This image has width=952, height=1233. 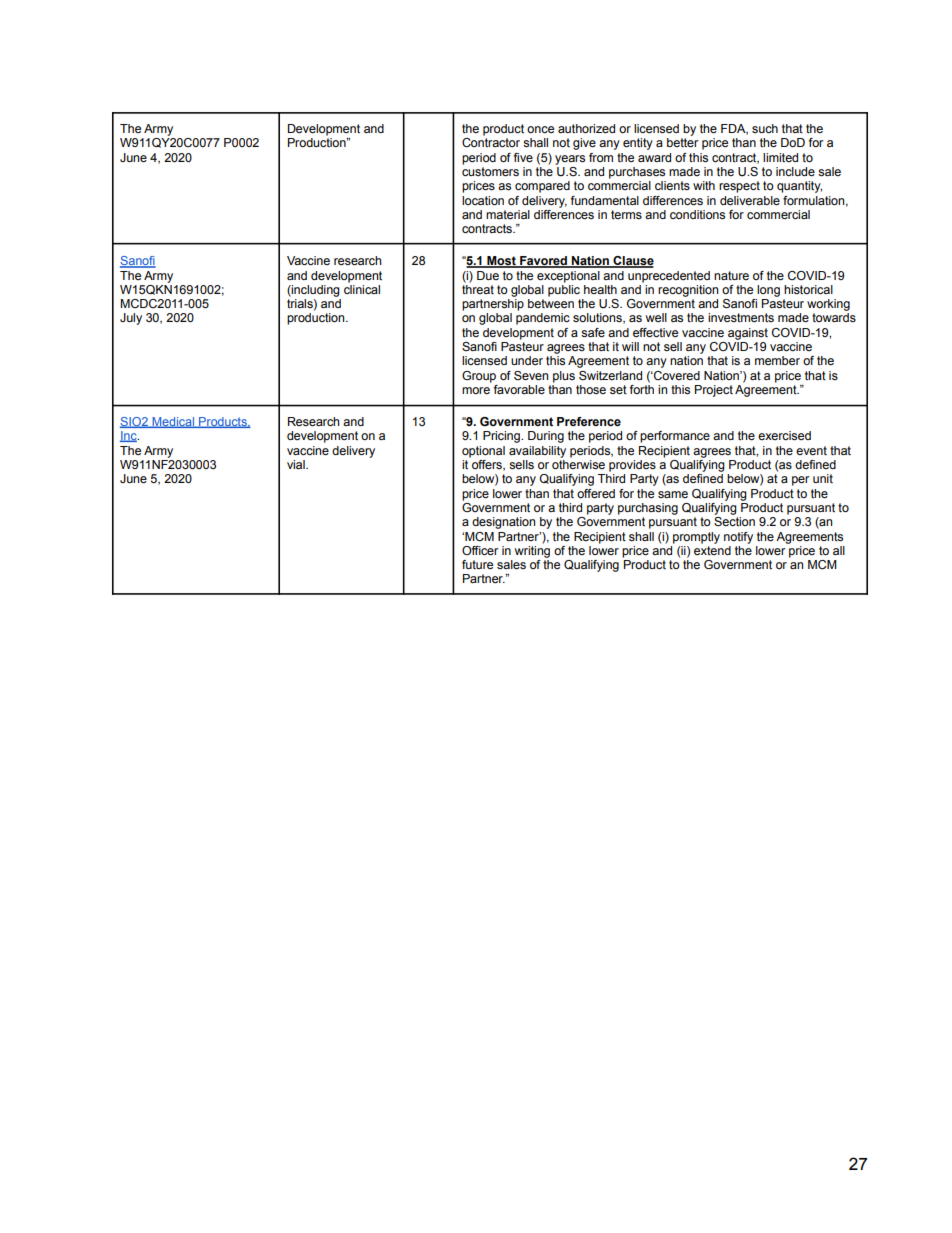 What do you see at coordinates (478, 288) in the image?
I see `threat` at bounding box center [478, 288].
